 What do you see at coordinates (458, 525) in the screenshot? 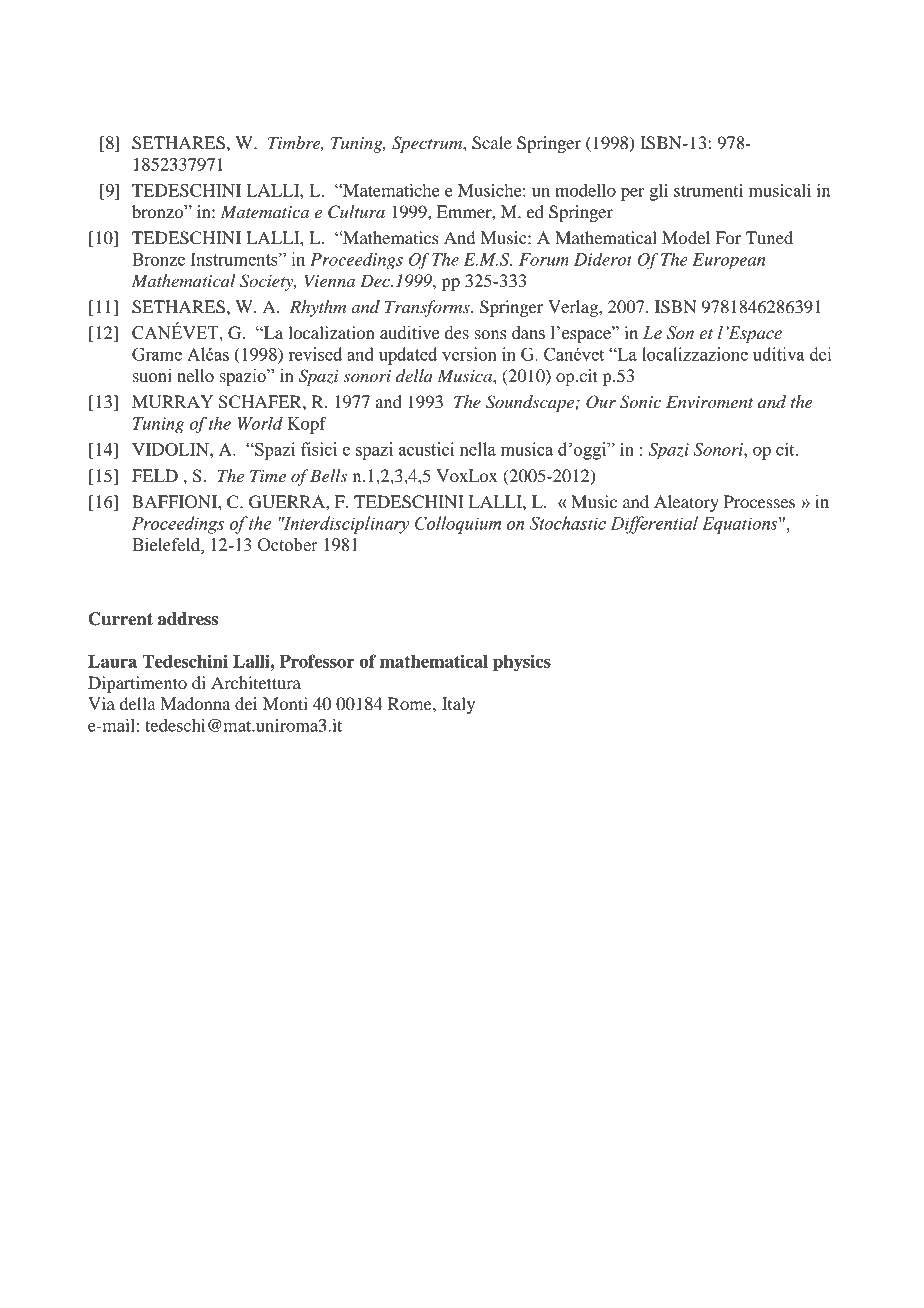
I see `Colloquium` at bounding box center [458, 525].
